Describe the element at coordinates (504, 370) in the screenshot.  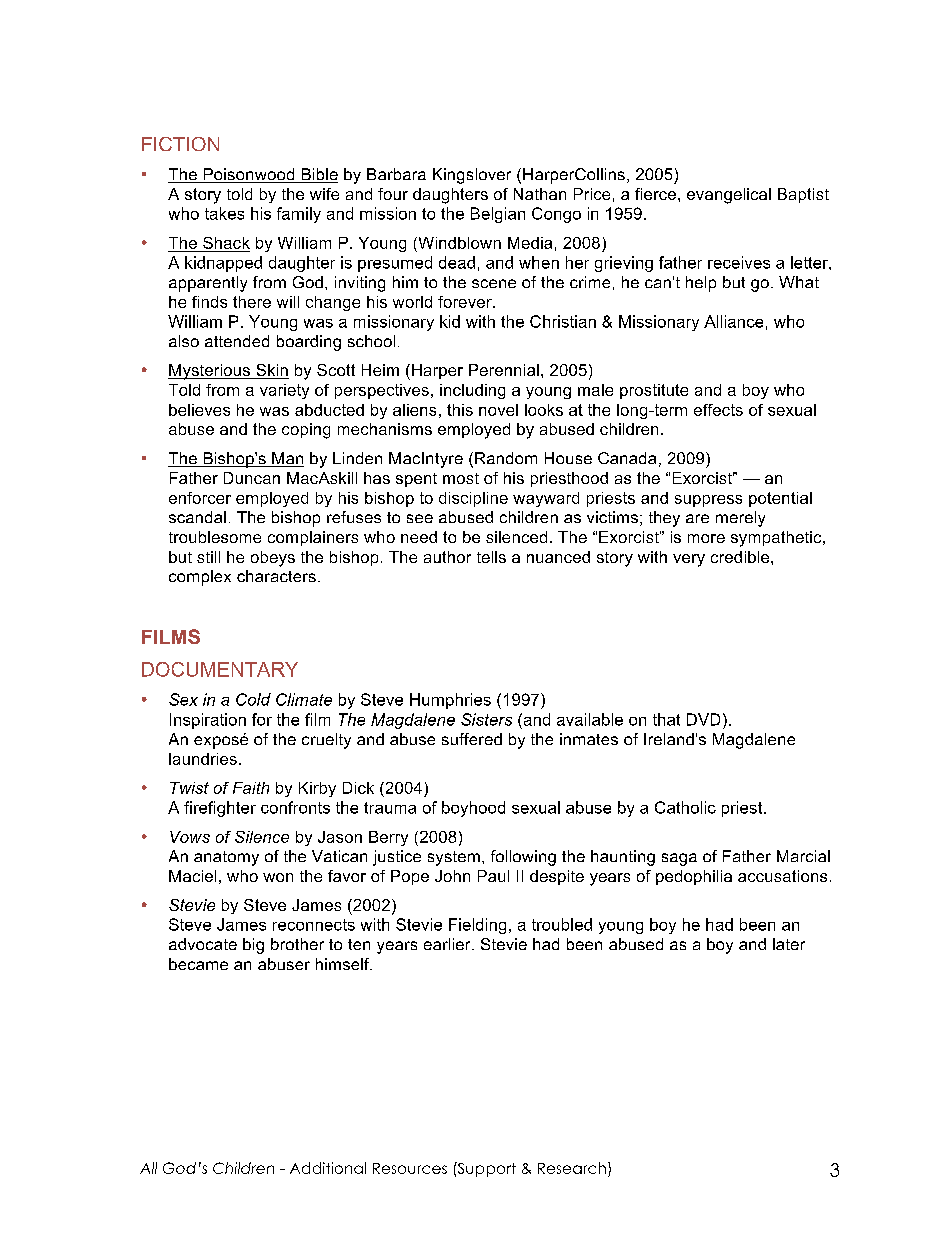
I see `Perennial` at that location.
